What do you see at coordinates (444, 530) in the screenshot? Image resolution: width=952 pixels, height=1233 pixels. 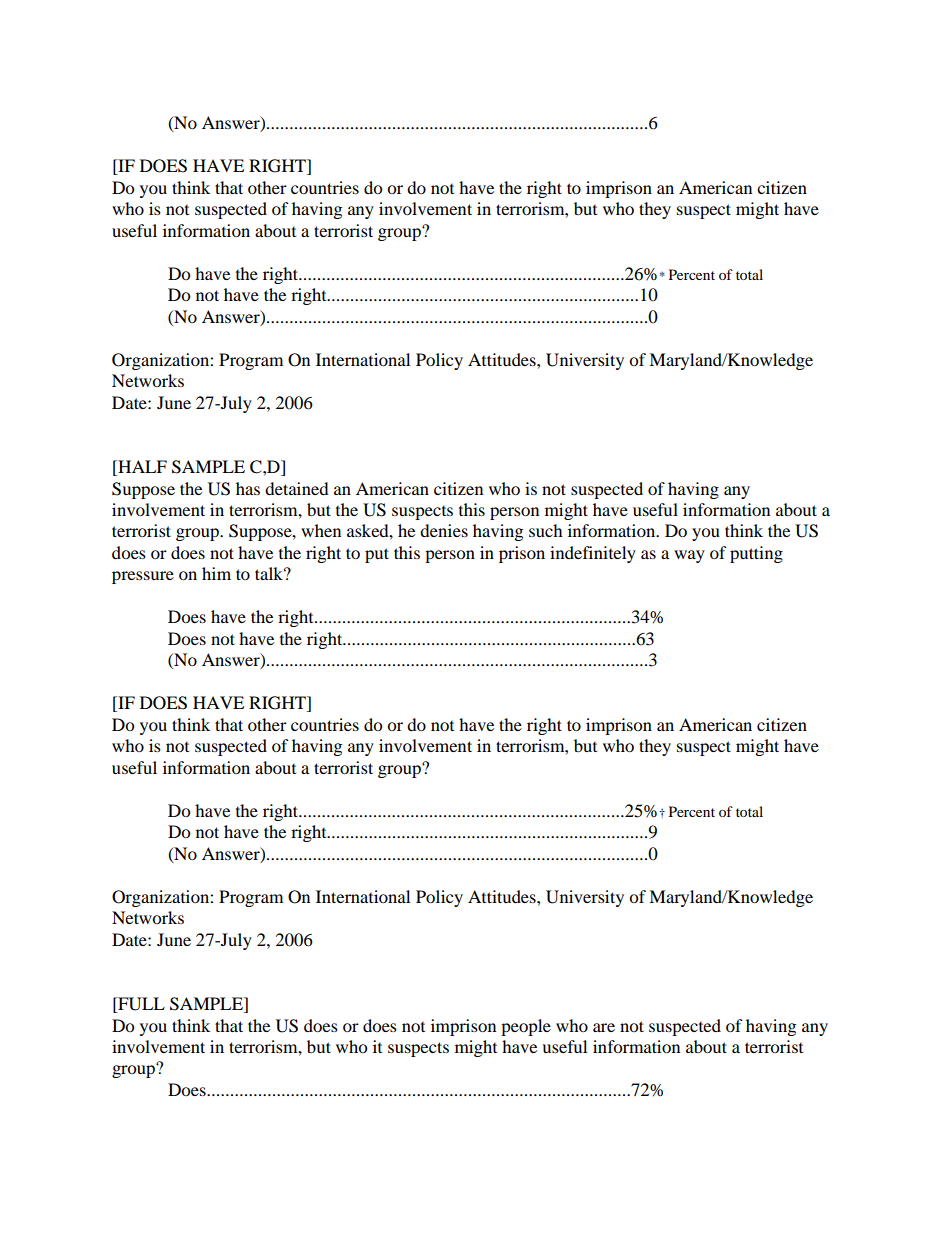 I see `denies` at bounding box center [444, 530].
